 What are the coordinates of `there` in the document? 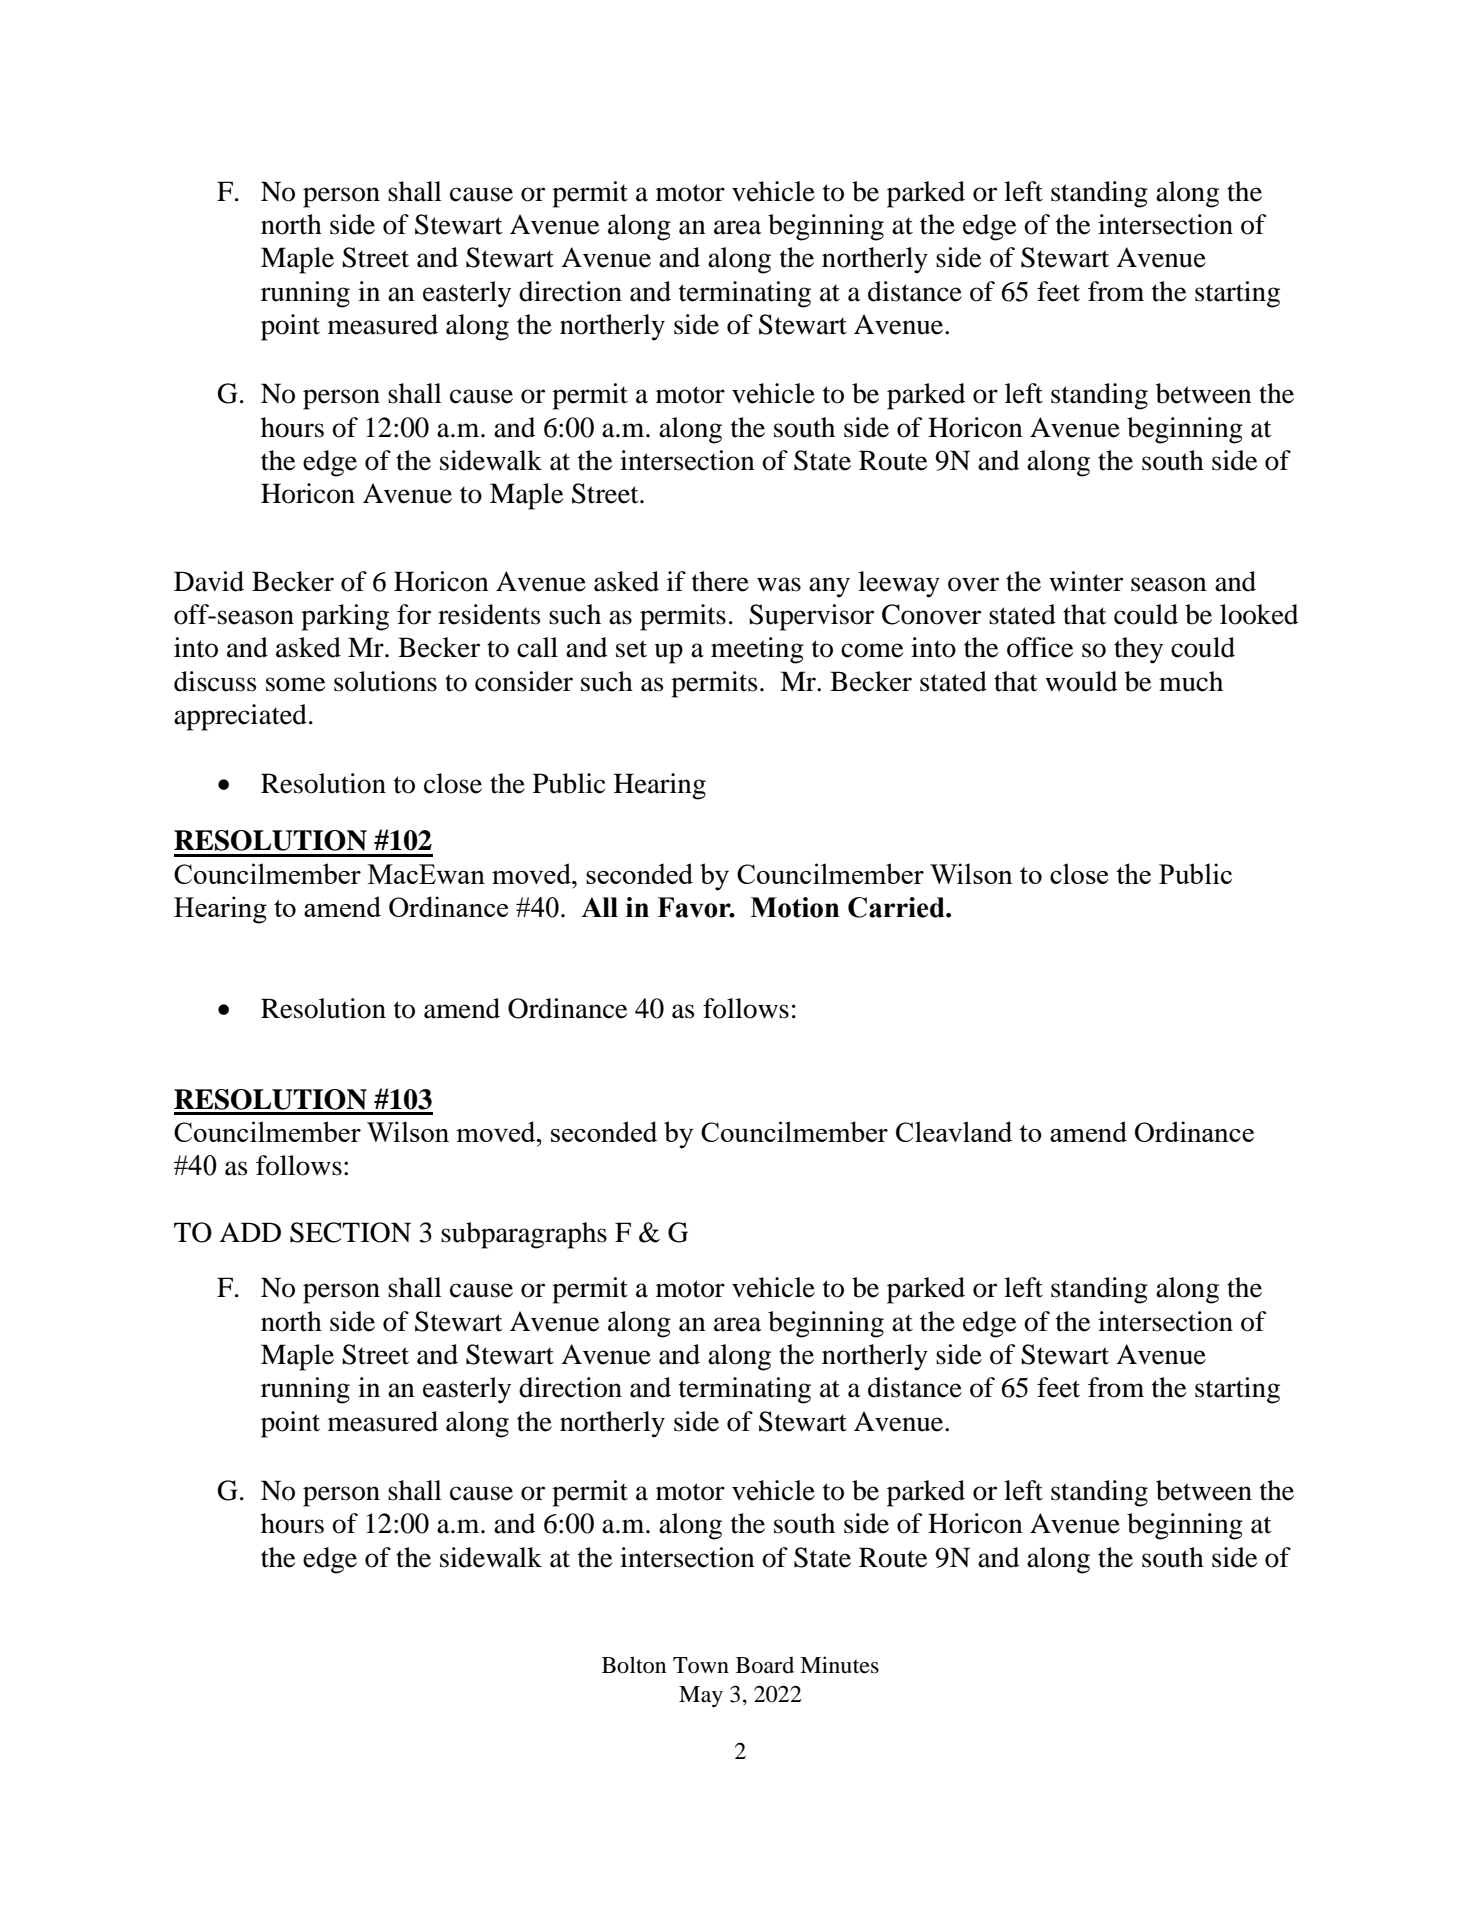 It's located at (720, 581).
